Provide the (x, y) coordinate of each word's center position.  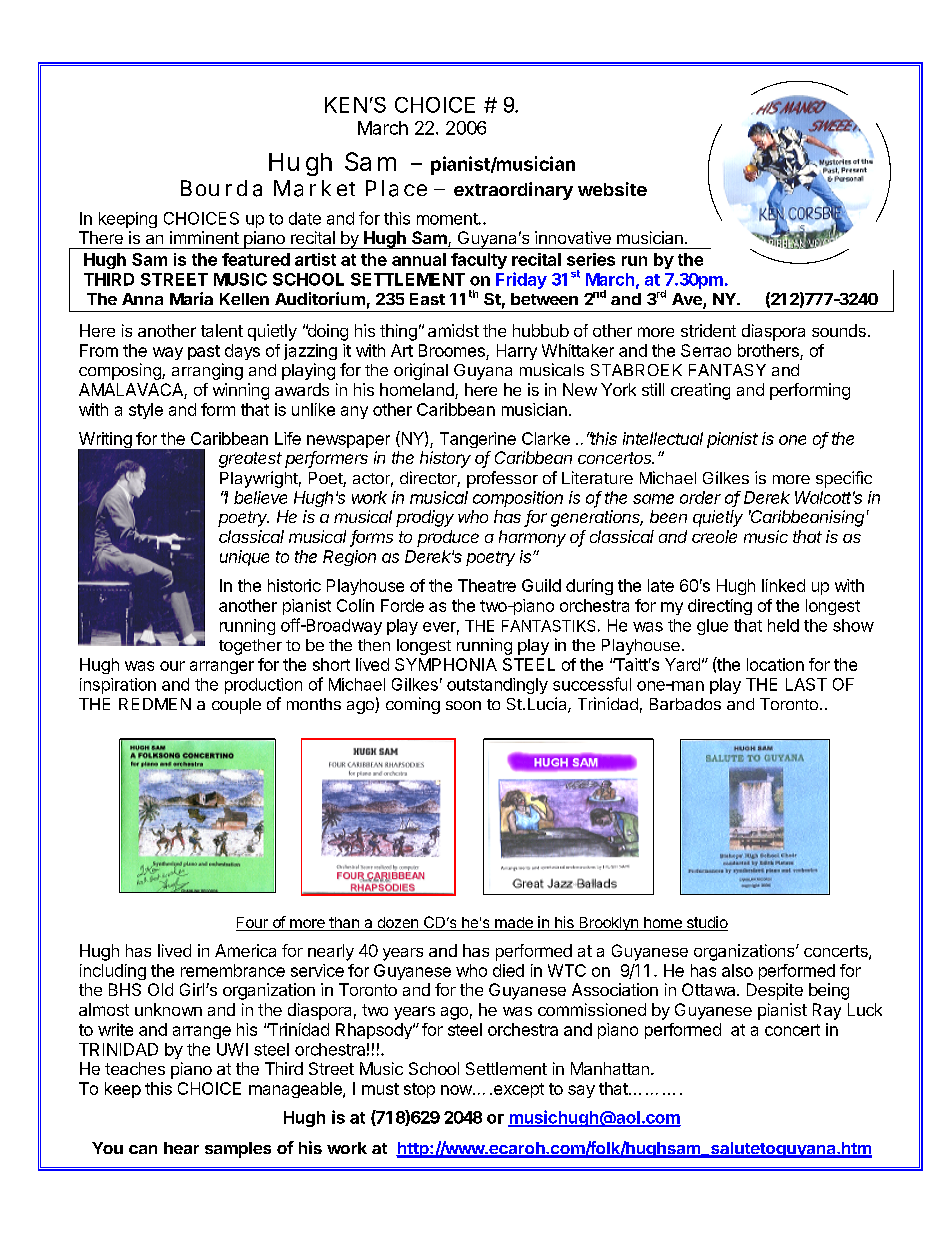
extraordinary (513, 191)
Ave (688, 300)
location (775, 664)
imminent (204, 237)
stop (419, 1090)
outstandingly (497, 686)
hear (181, 1148)
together (250, 647)
